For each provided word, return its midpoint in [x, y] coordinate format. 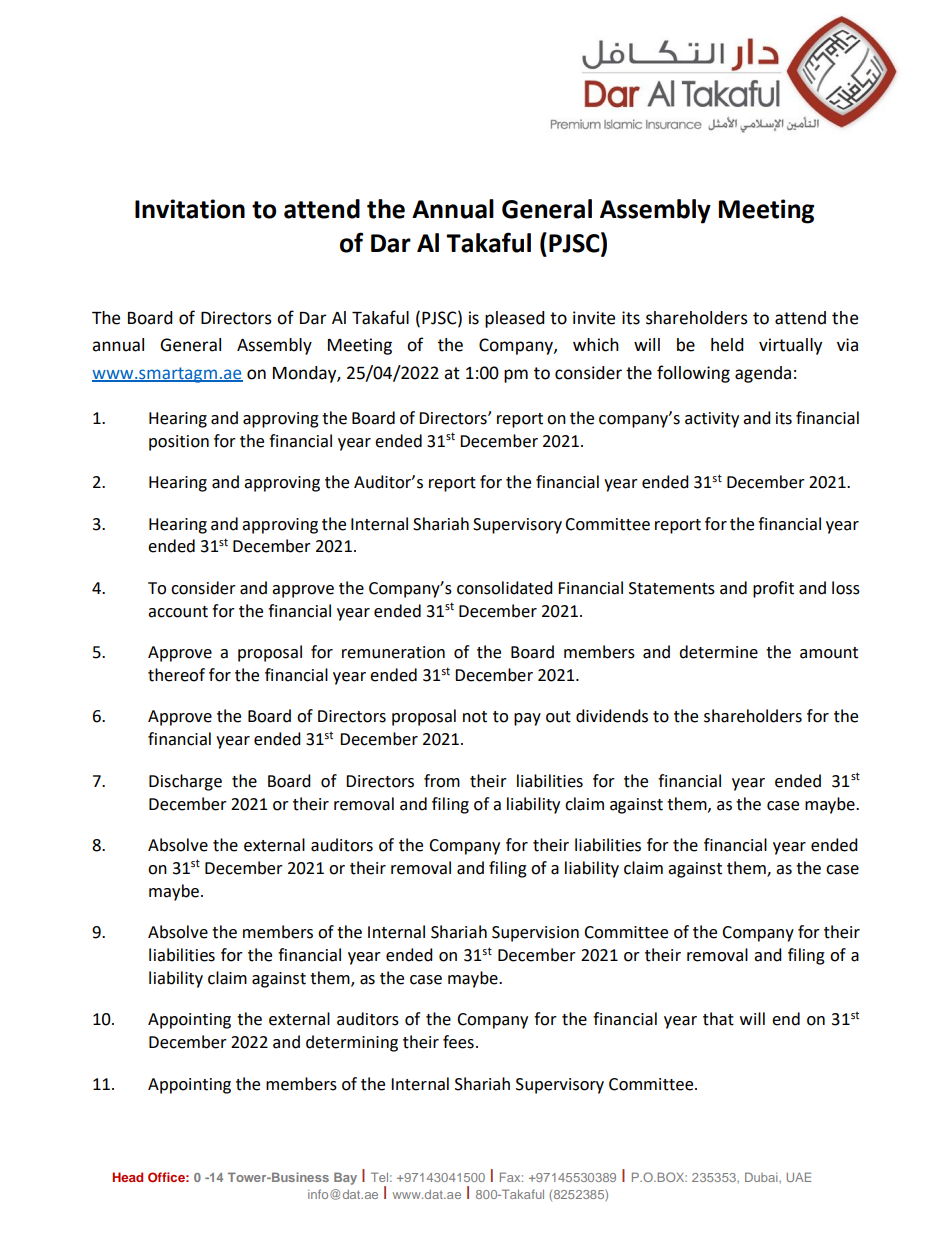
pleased [515, 319]
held [727, 345]
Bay [345, 1178]
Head [127, 1177]
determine [718, 652]
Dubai [762, 1177]
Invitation [190, 209]
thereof [176, 675]
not [475, 717]
